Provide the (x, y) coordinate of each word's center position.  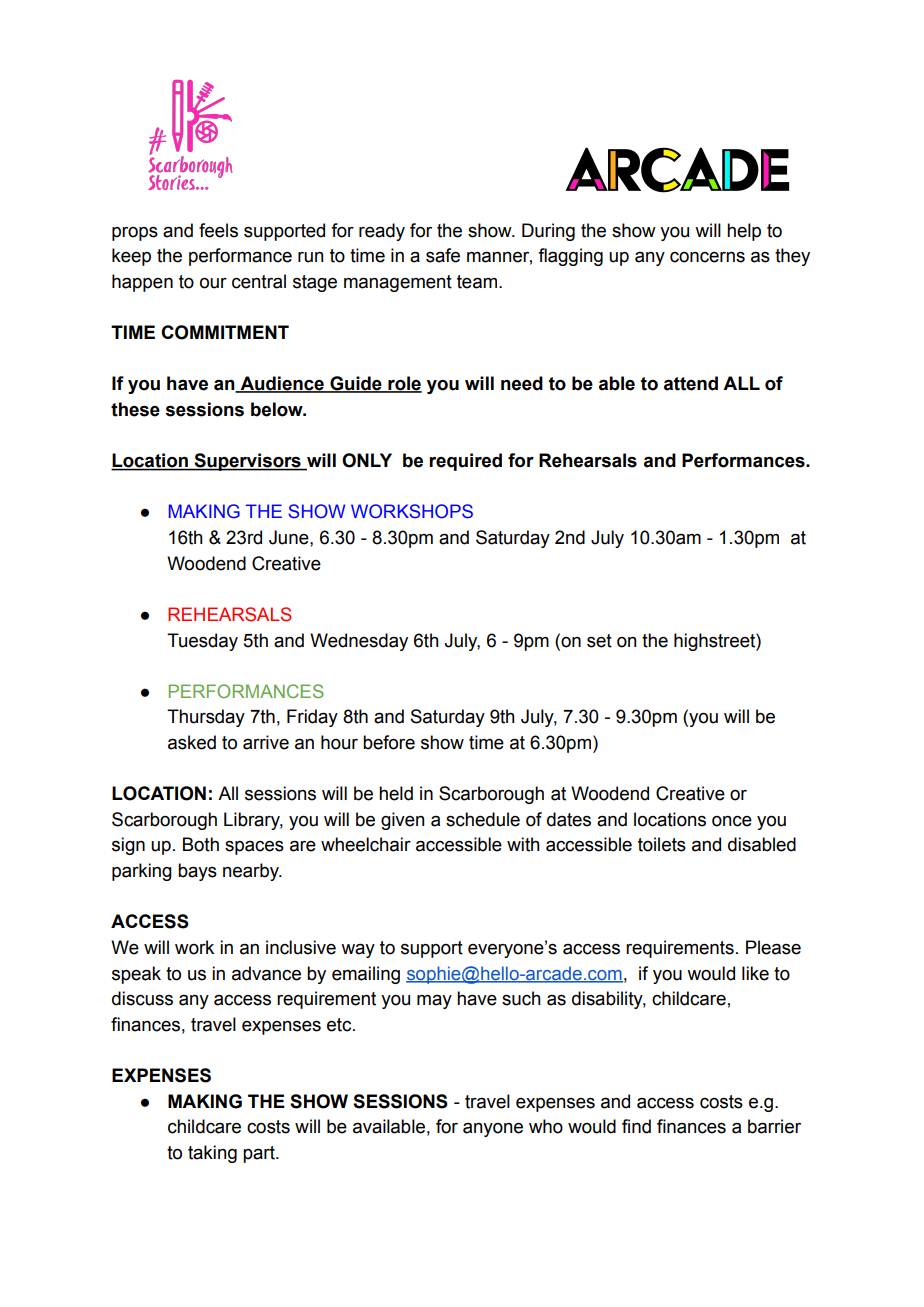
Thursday (206, 718)
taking (212, 1154)
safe (443, 255)
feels (218, 230)
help (744, 232)
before (389, 742)
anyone (493, 1130)
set (599, 641)
